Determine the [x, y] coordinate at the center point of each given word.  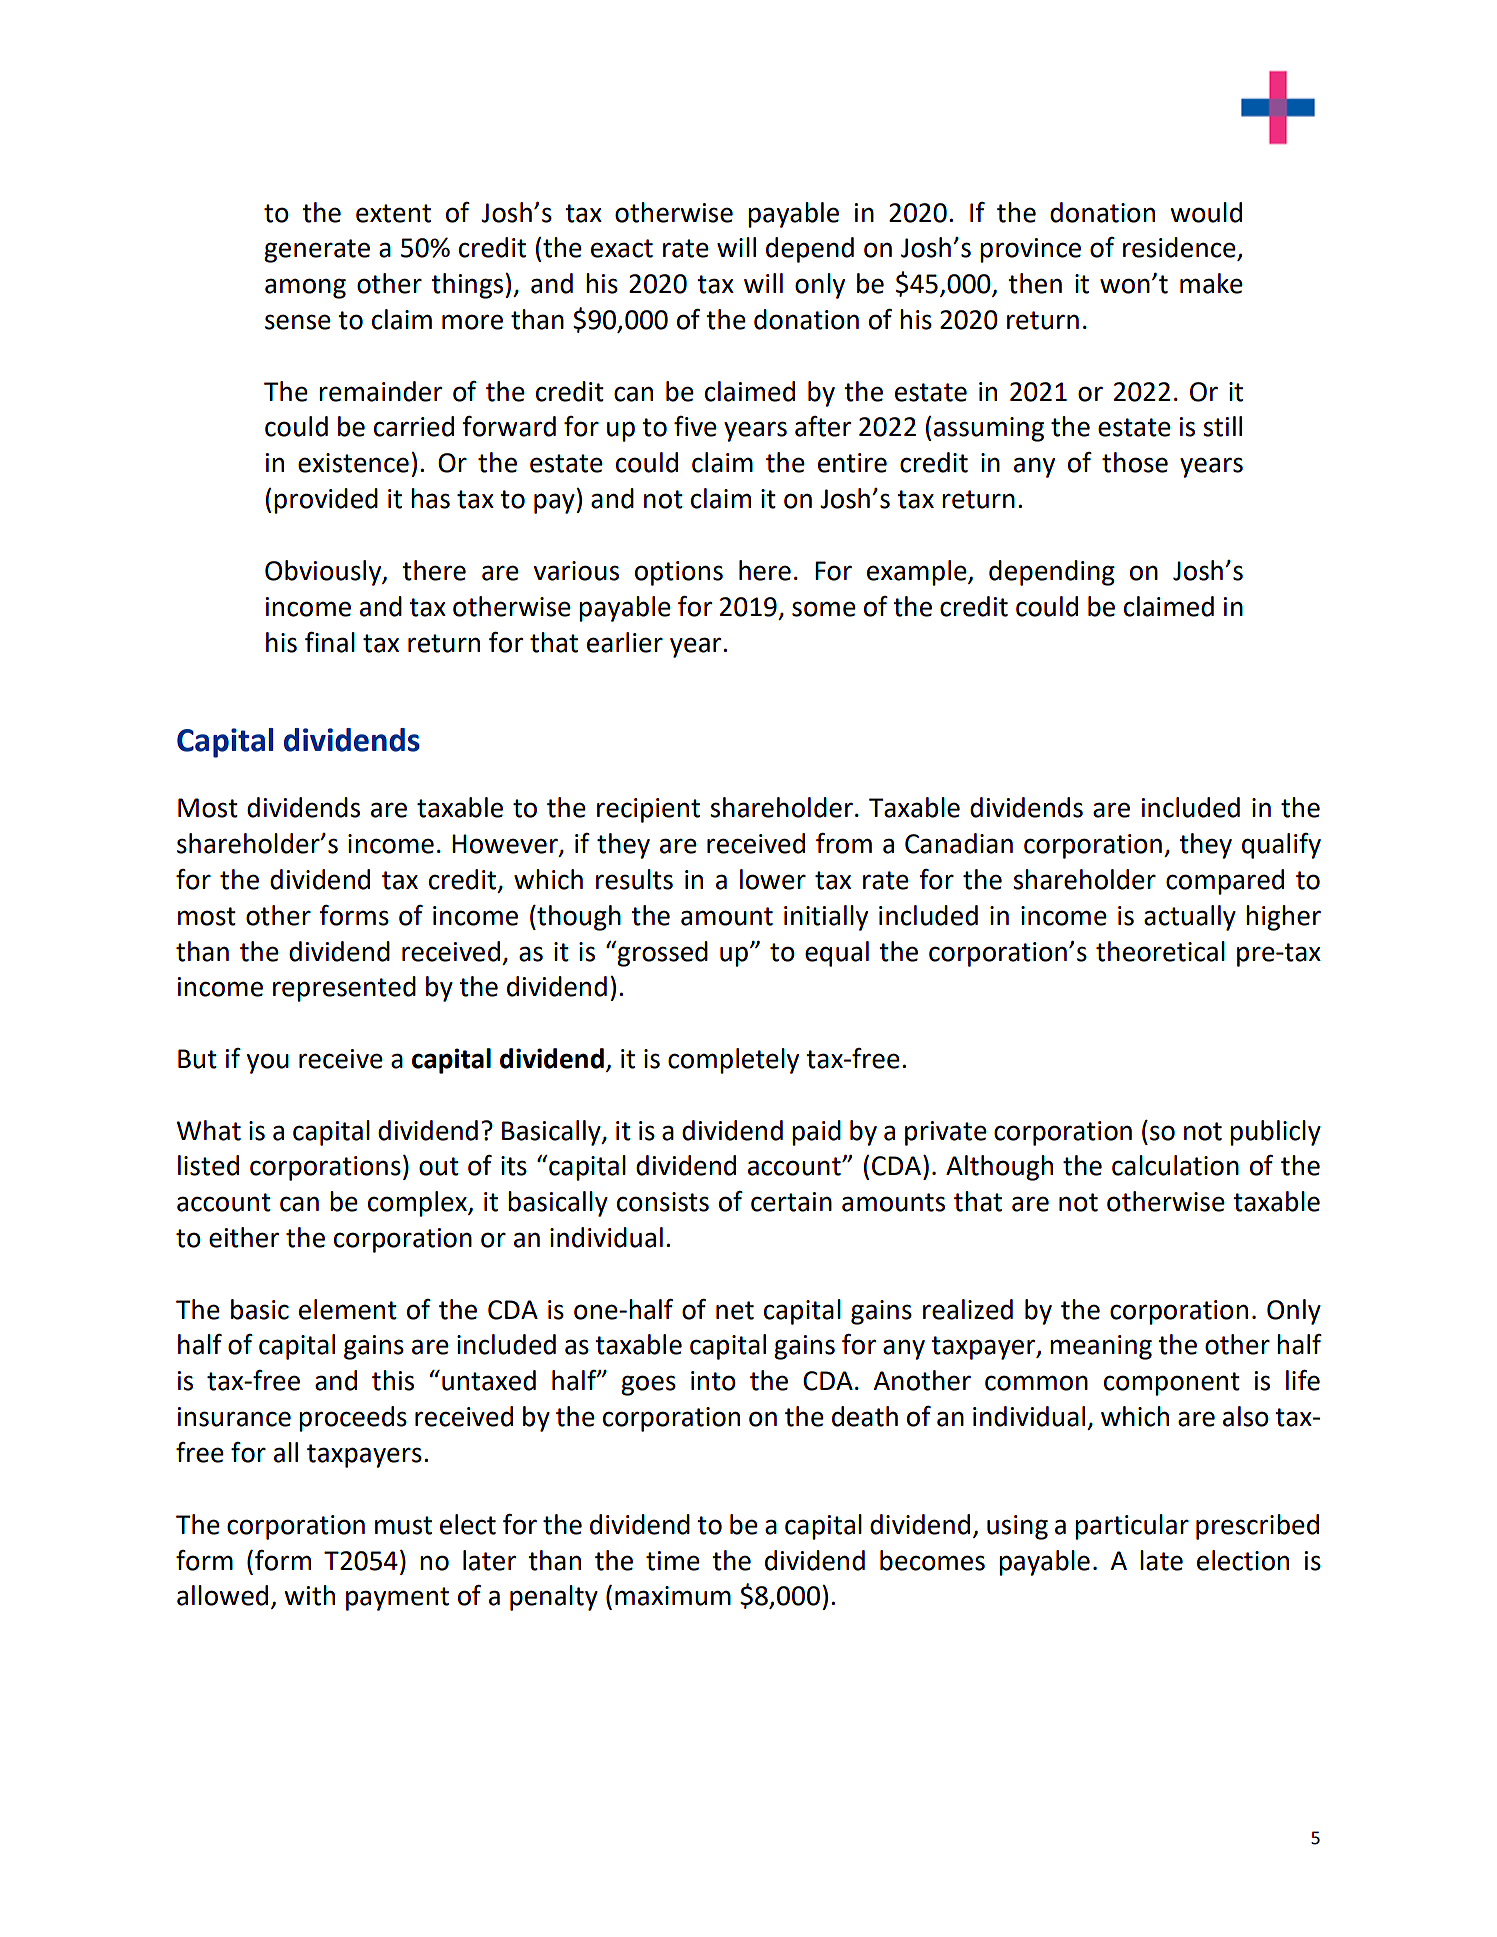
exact [622, 248]
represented [344, 989]
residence [1180, 248]
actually [1190, 918]
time [673, 1561]
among [305, 288]
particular [1132, 1527]
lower [773, 879]
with [309, 1595]
